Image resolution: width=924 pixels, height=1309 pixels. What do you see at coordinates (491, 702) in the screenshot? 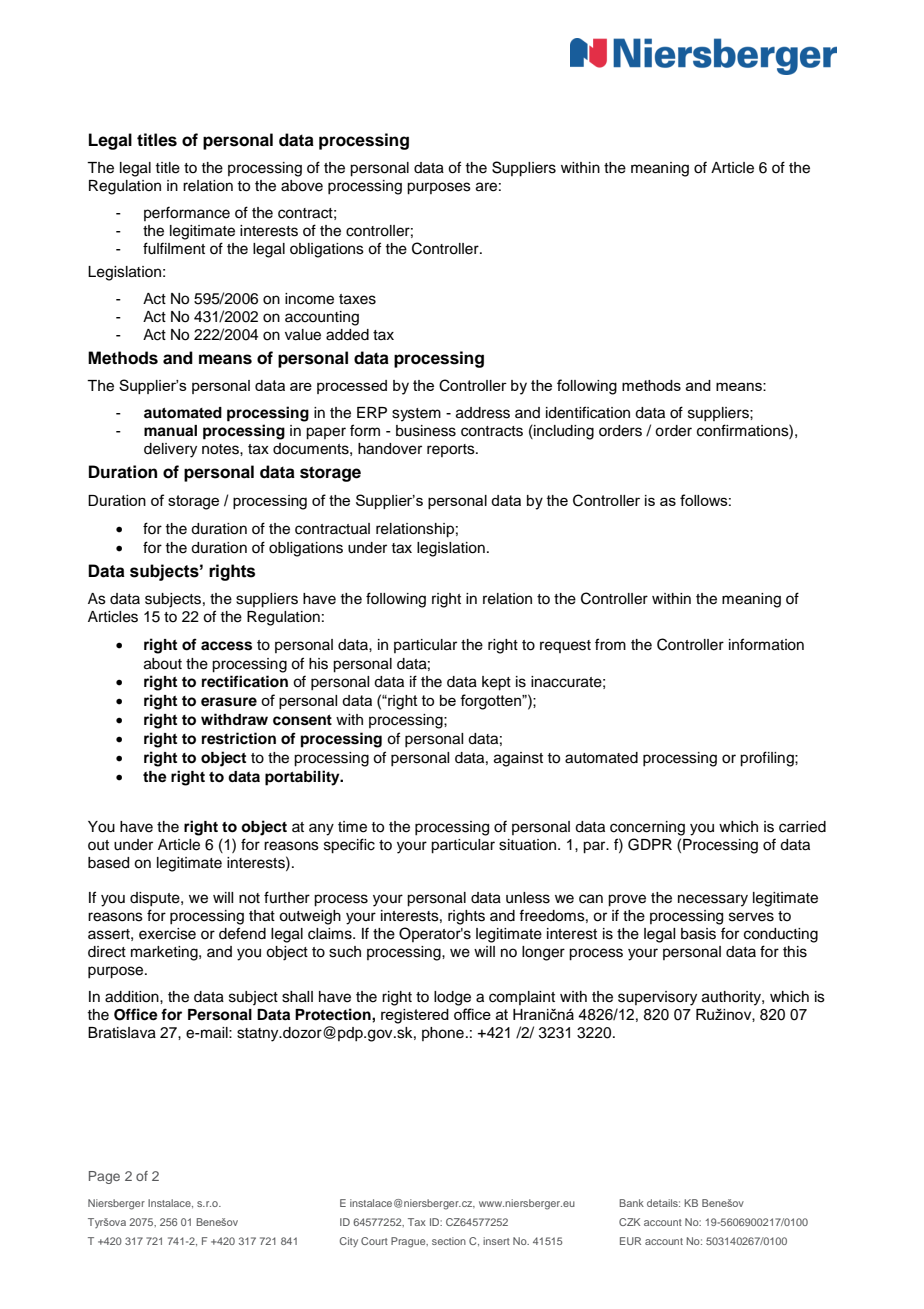
I see `forgotten` at bounding box center [491, 702].
